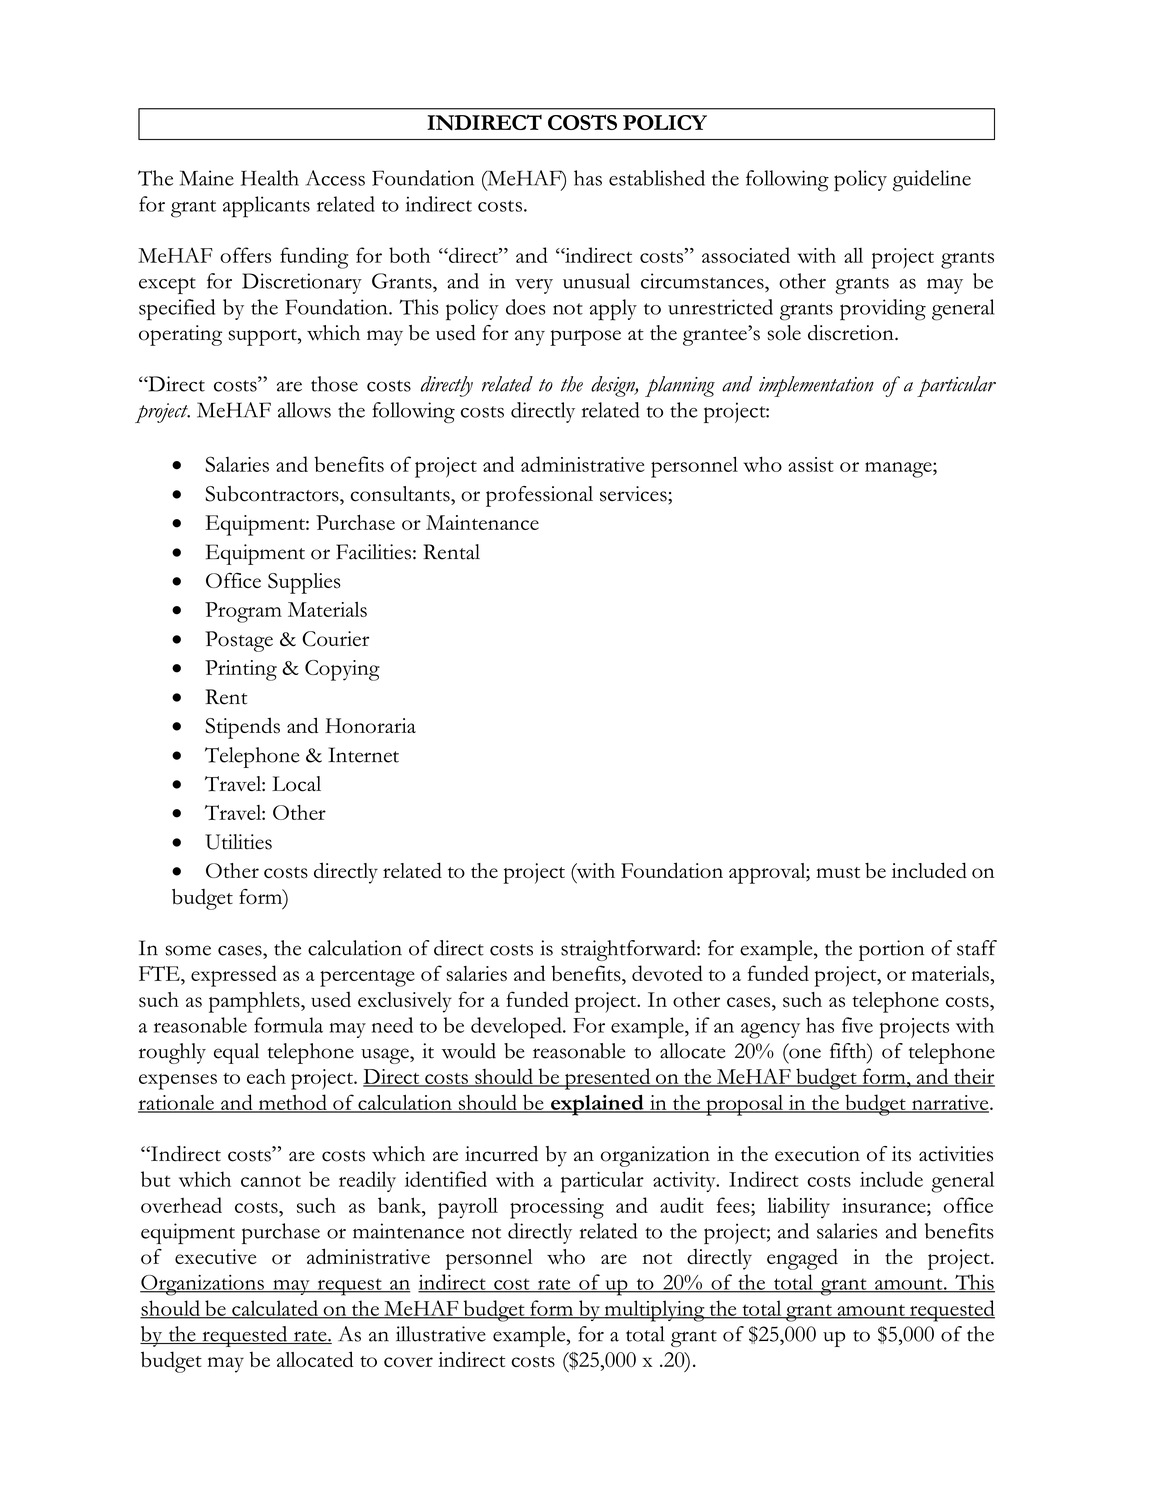  What do you see at coordinates (236, 1053) in the screenshot?
I see `equal` at bounding box center [236, 1053].
